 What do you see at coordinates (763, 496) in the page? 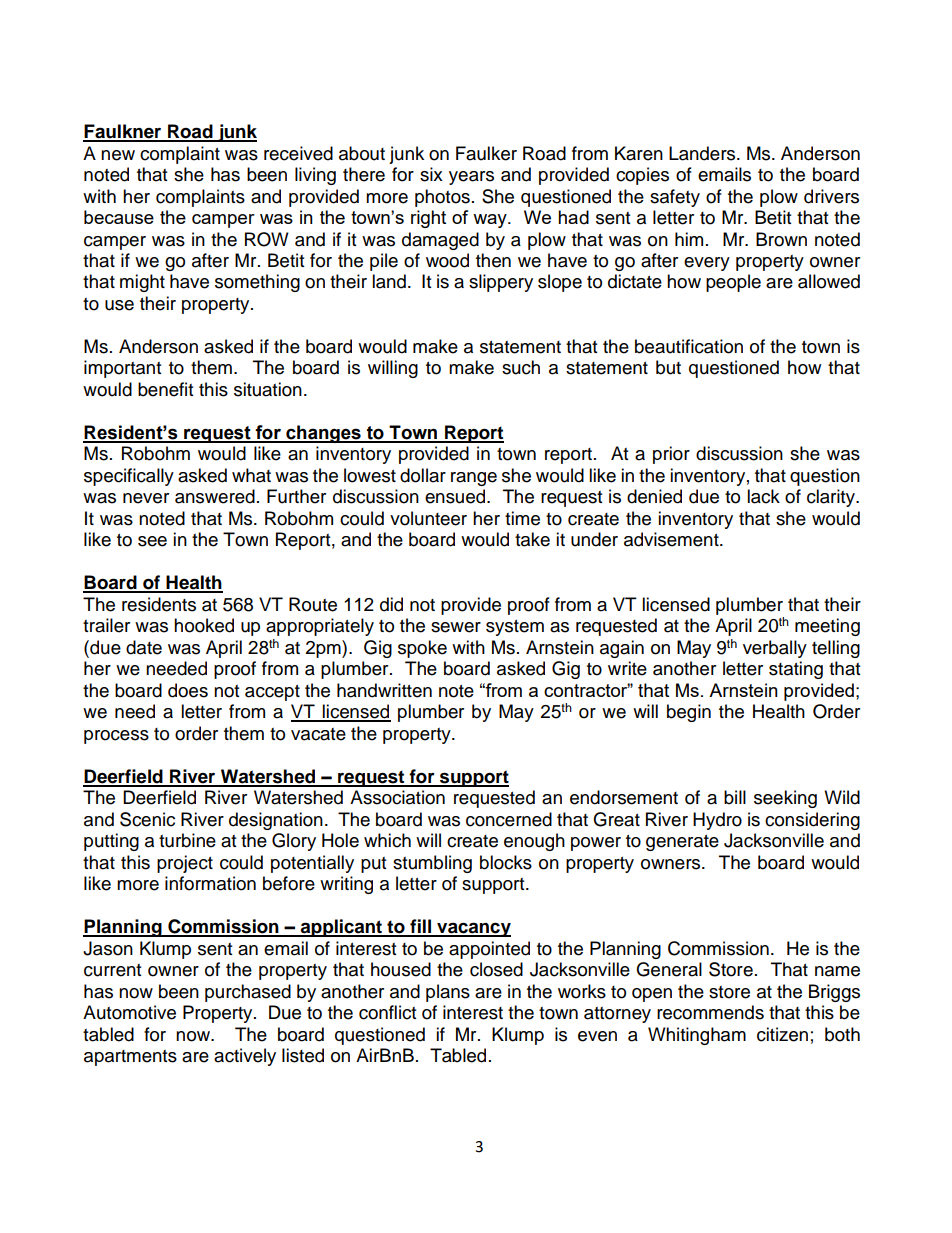
I see `lack` at bounding box center [763, 496].
